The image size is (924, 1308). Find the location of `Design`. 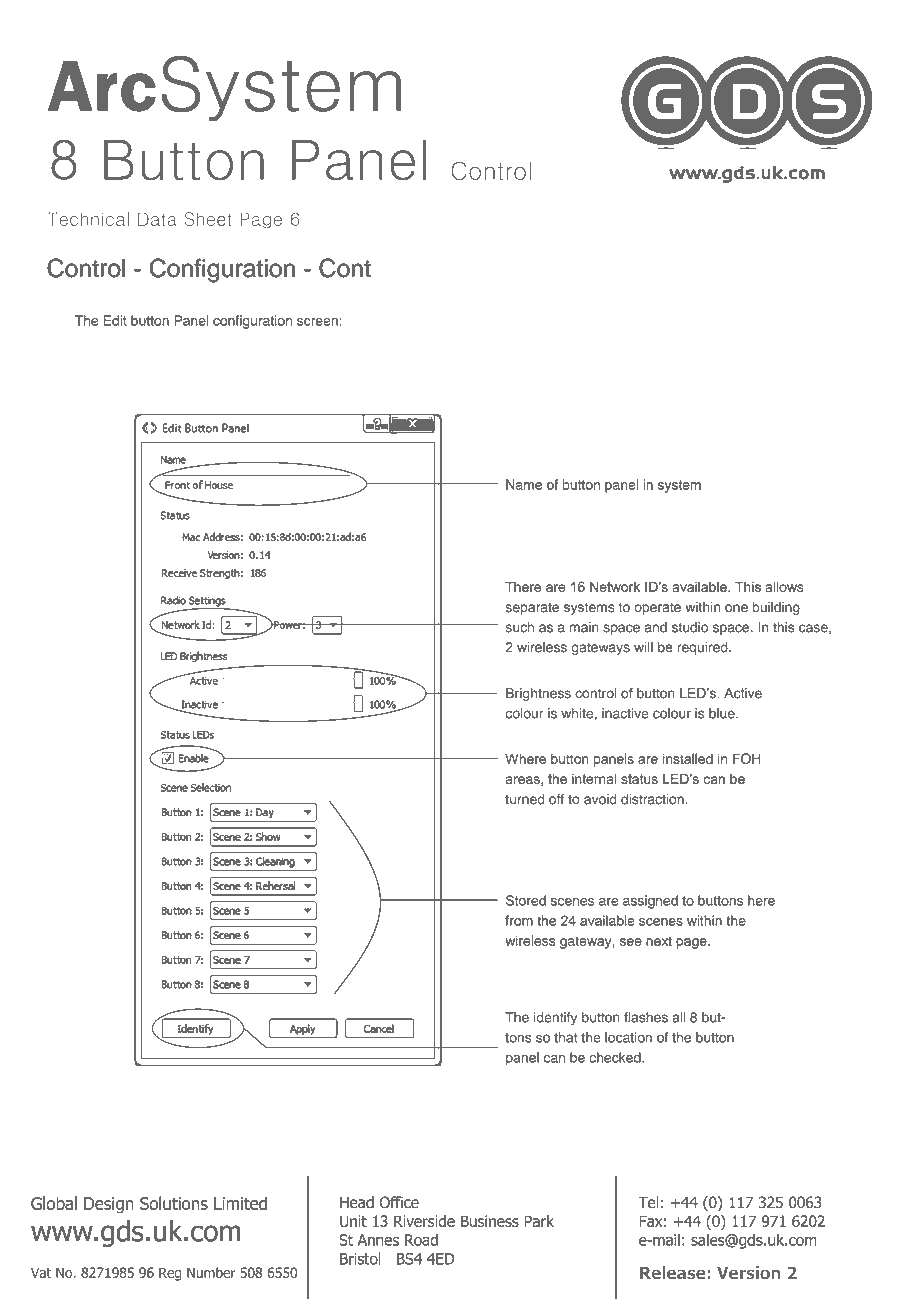

Design is located at coordinates (109, 1205).
